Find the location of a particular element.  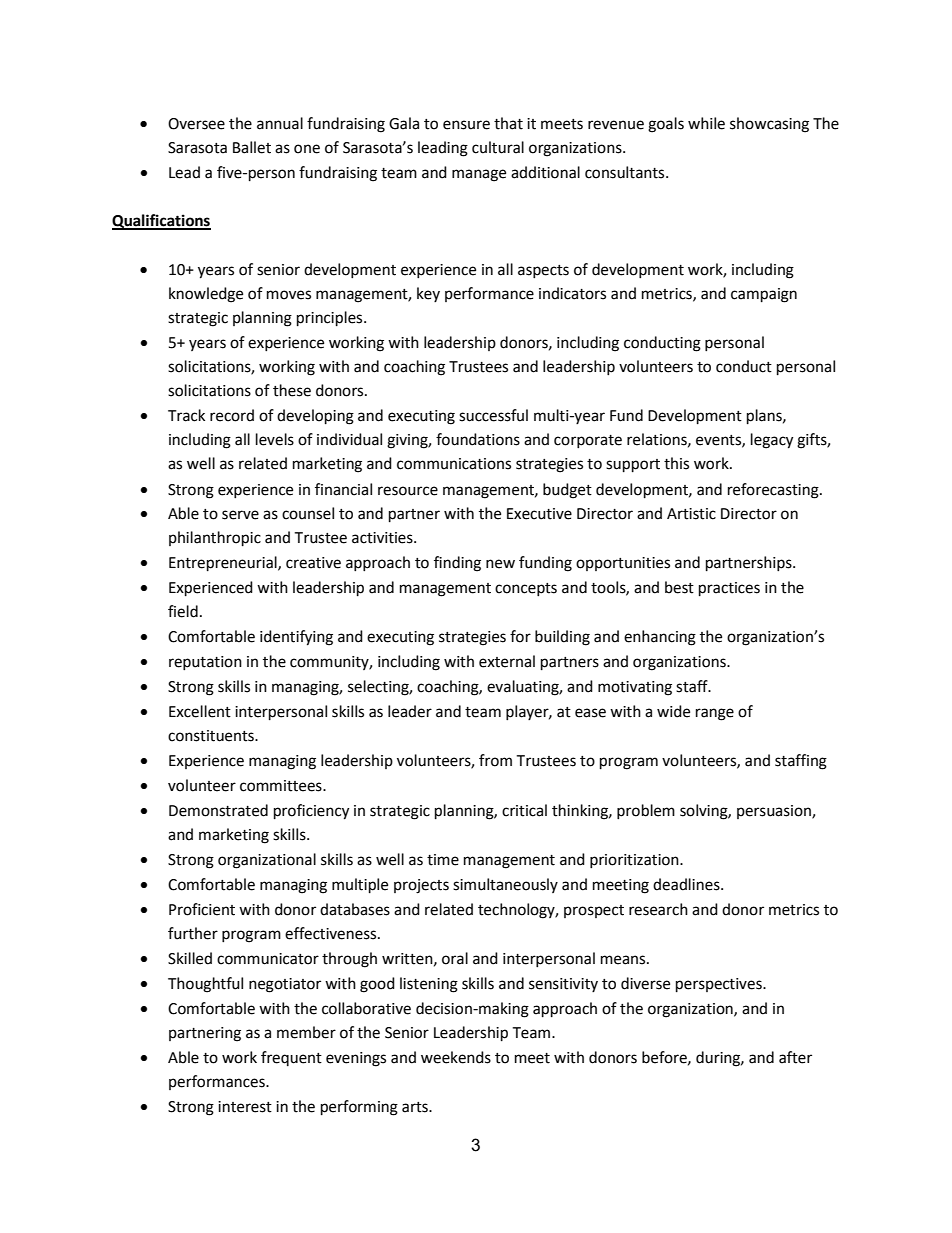

field is located at coordinates (183, 611).
